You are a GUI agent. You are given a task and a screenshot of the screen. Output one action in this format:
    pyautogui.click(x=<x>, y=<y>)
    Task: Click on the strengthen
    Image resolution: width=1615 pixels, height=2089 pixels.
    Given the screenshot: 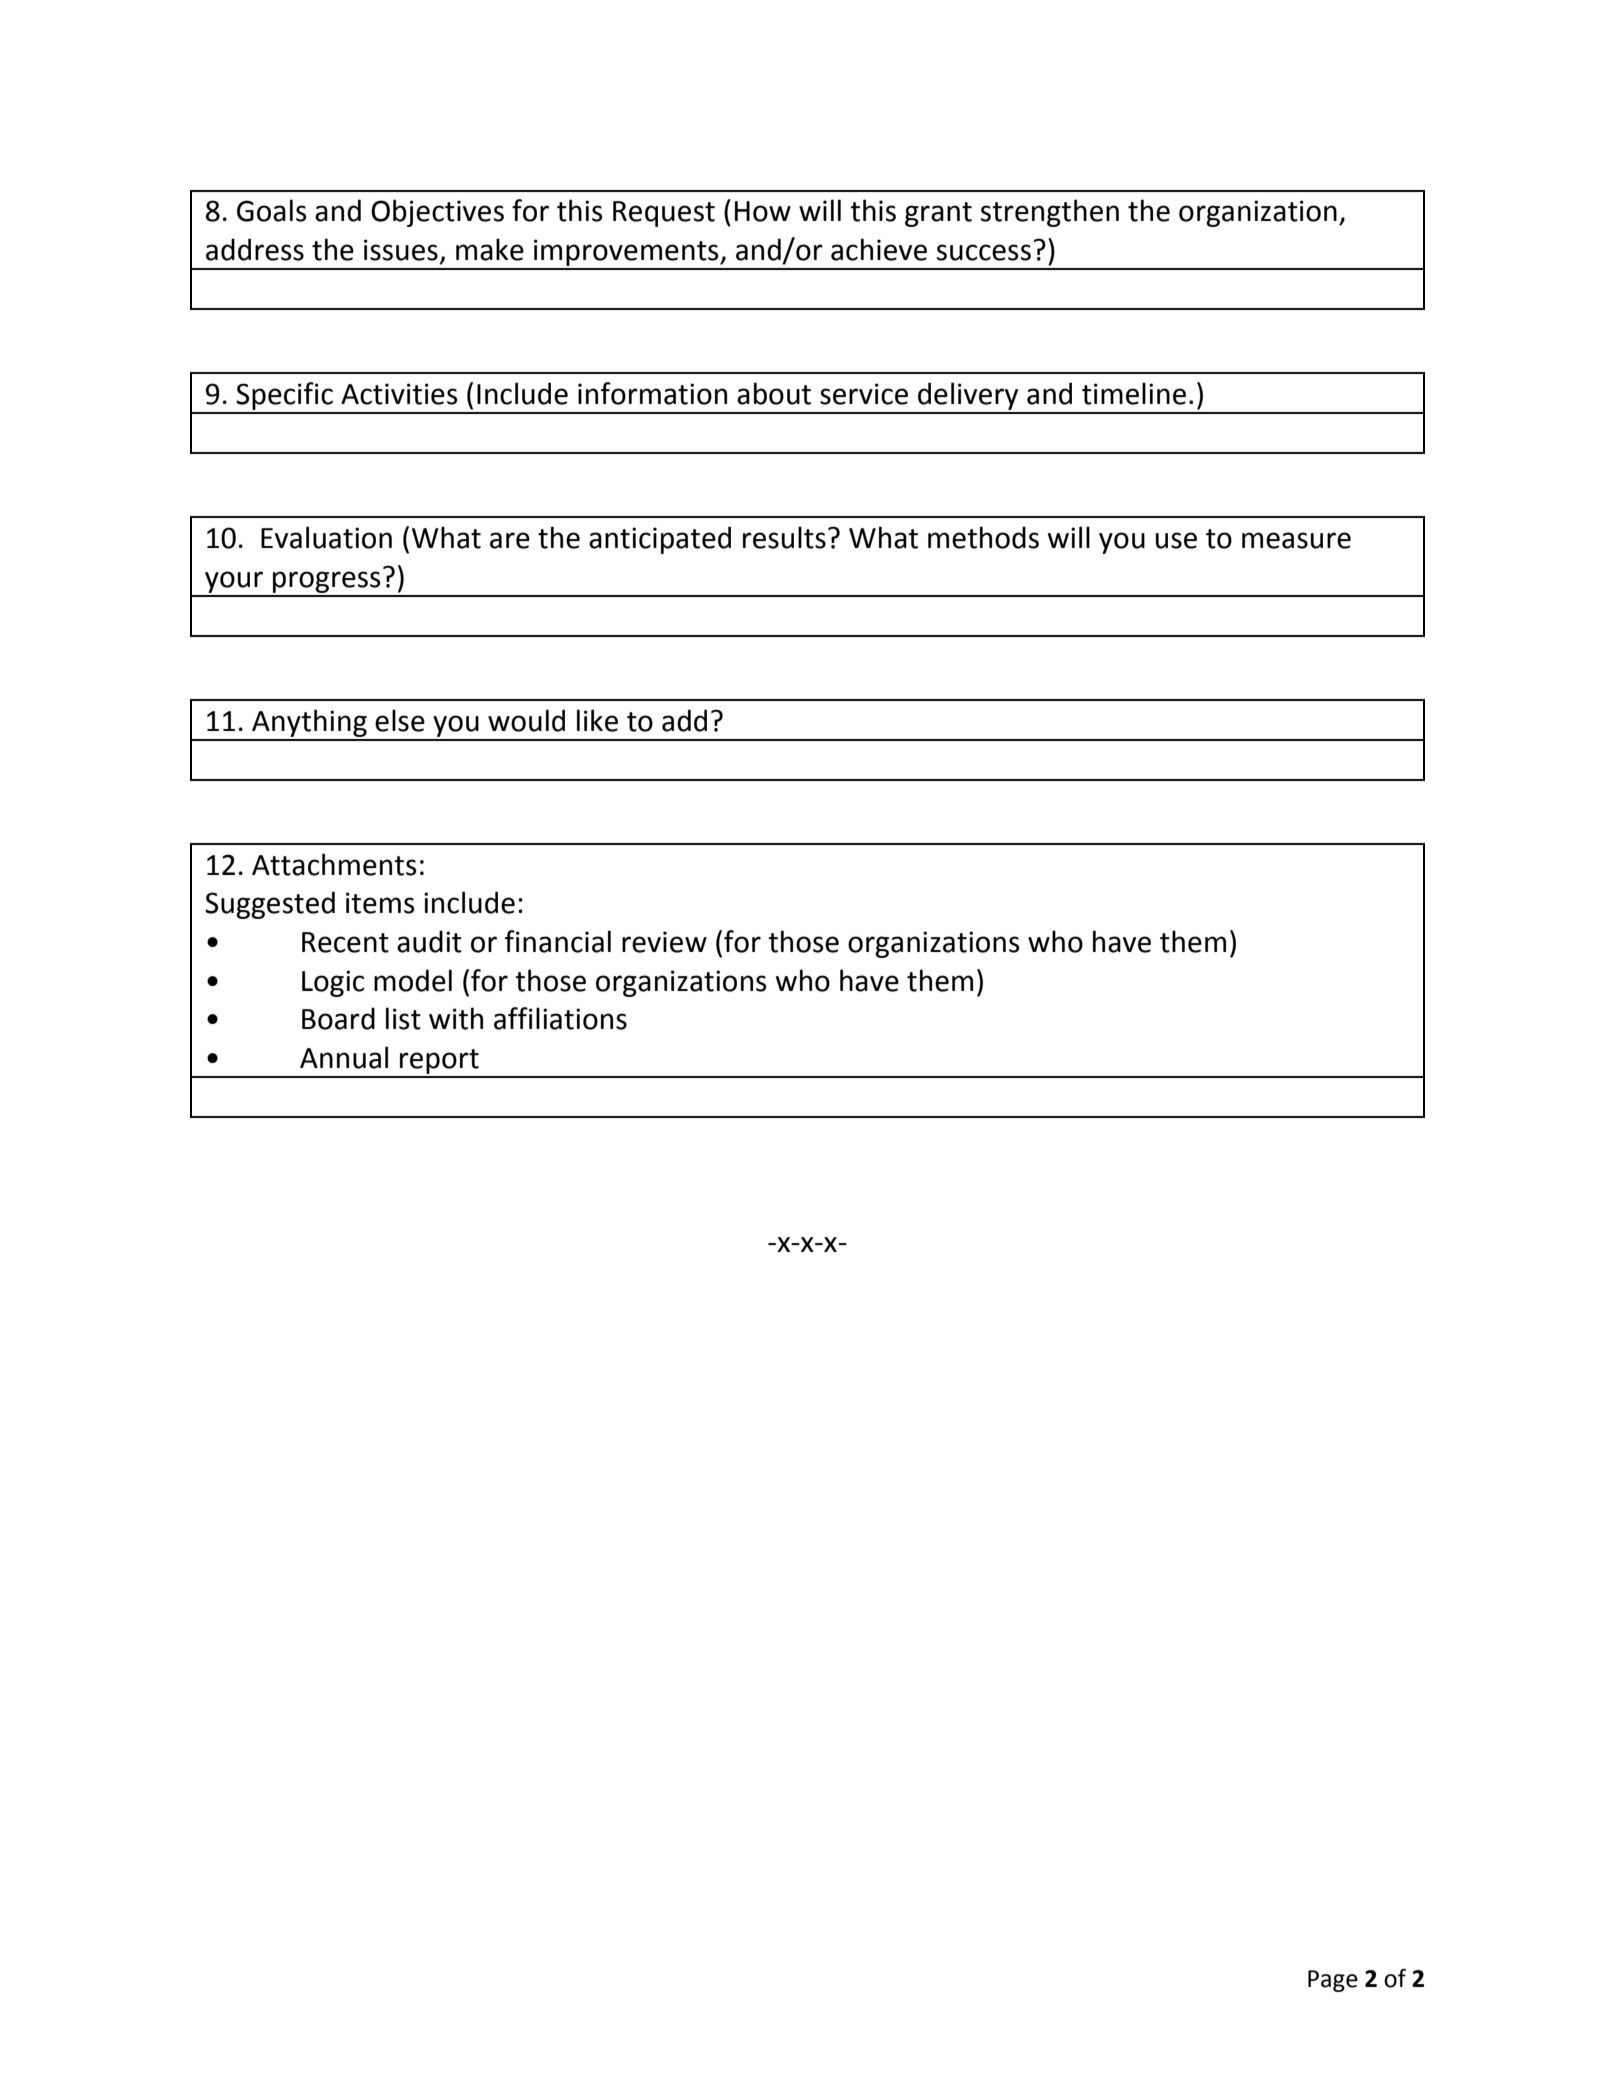 What is the action you would take?
    pyautogui.click(x=1050, y=213)
